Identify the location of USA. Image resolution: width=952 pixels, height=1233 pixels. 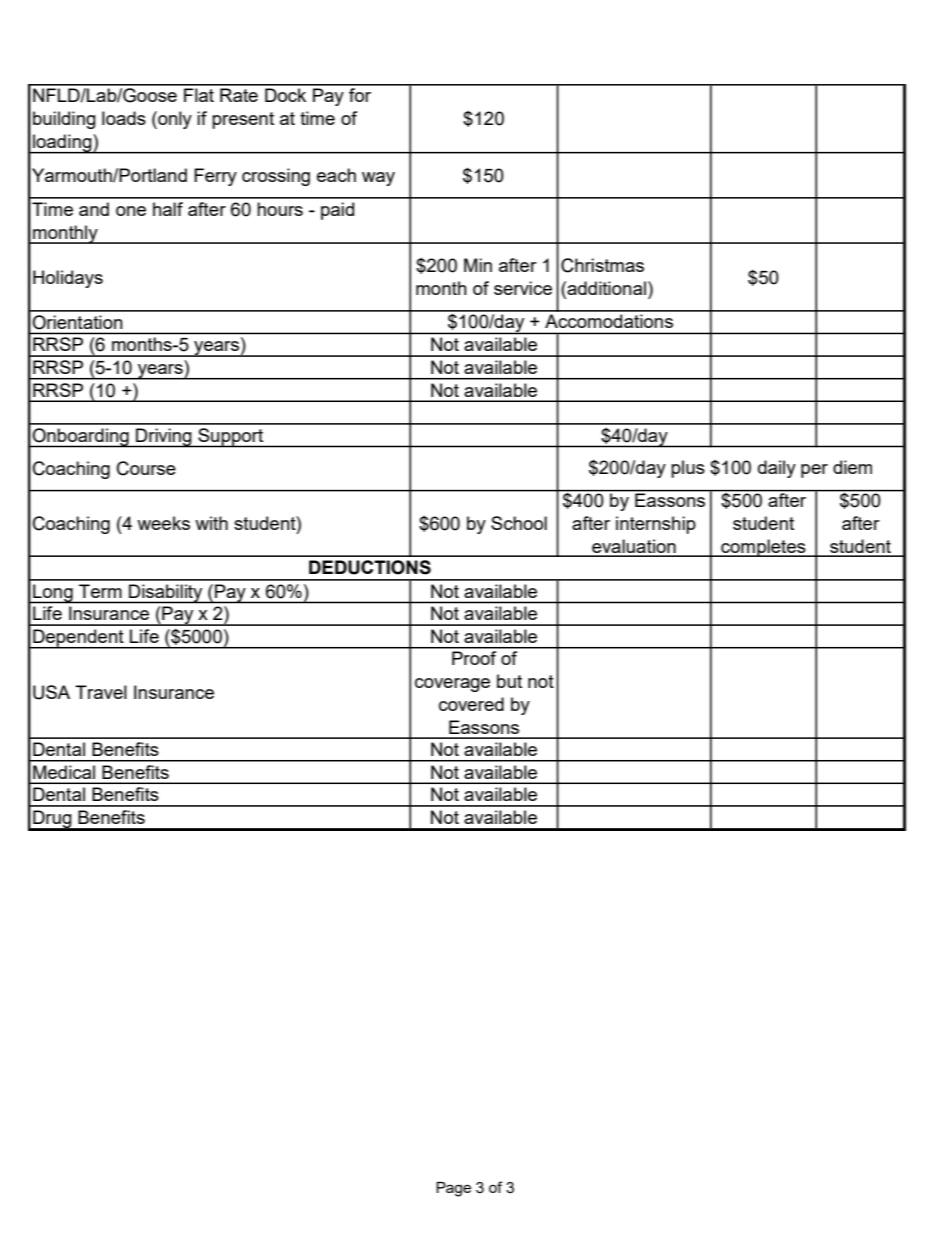
(51, 692).
